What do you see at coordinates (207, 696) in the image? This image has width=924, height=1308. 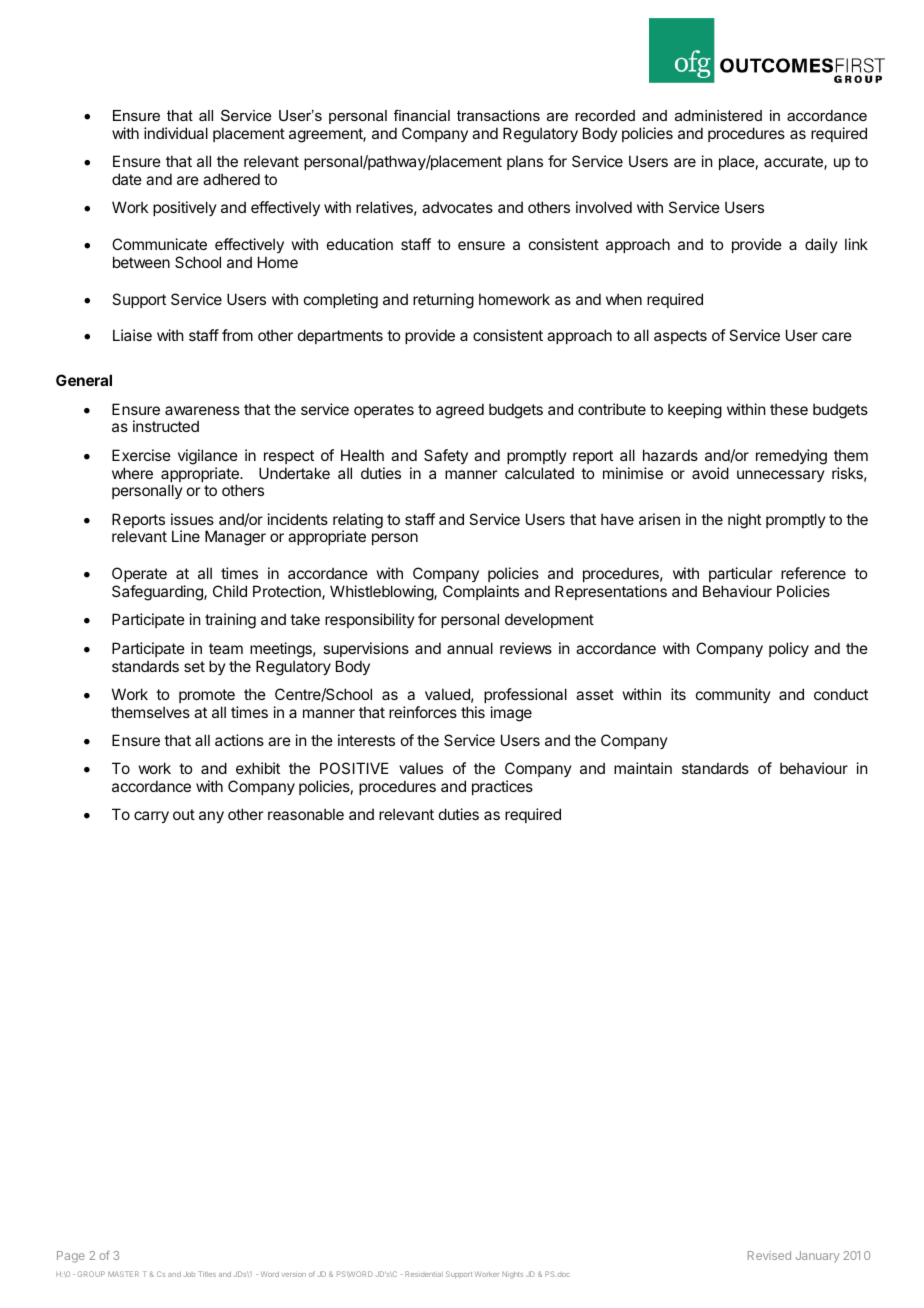 I see `promote` at bounding box center [207, 696].
